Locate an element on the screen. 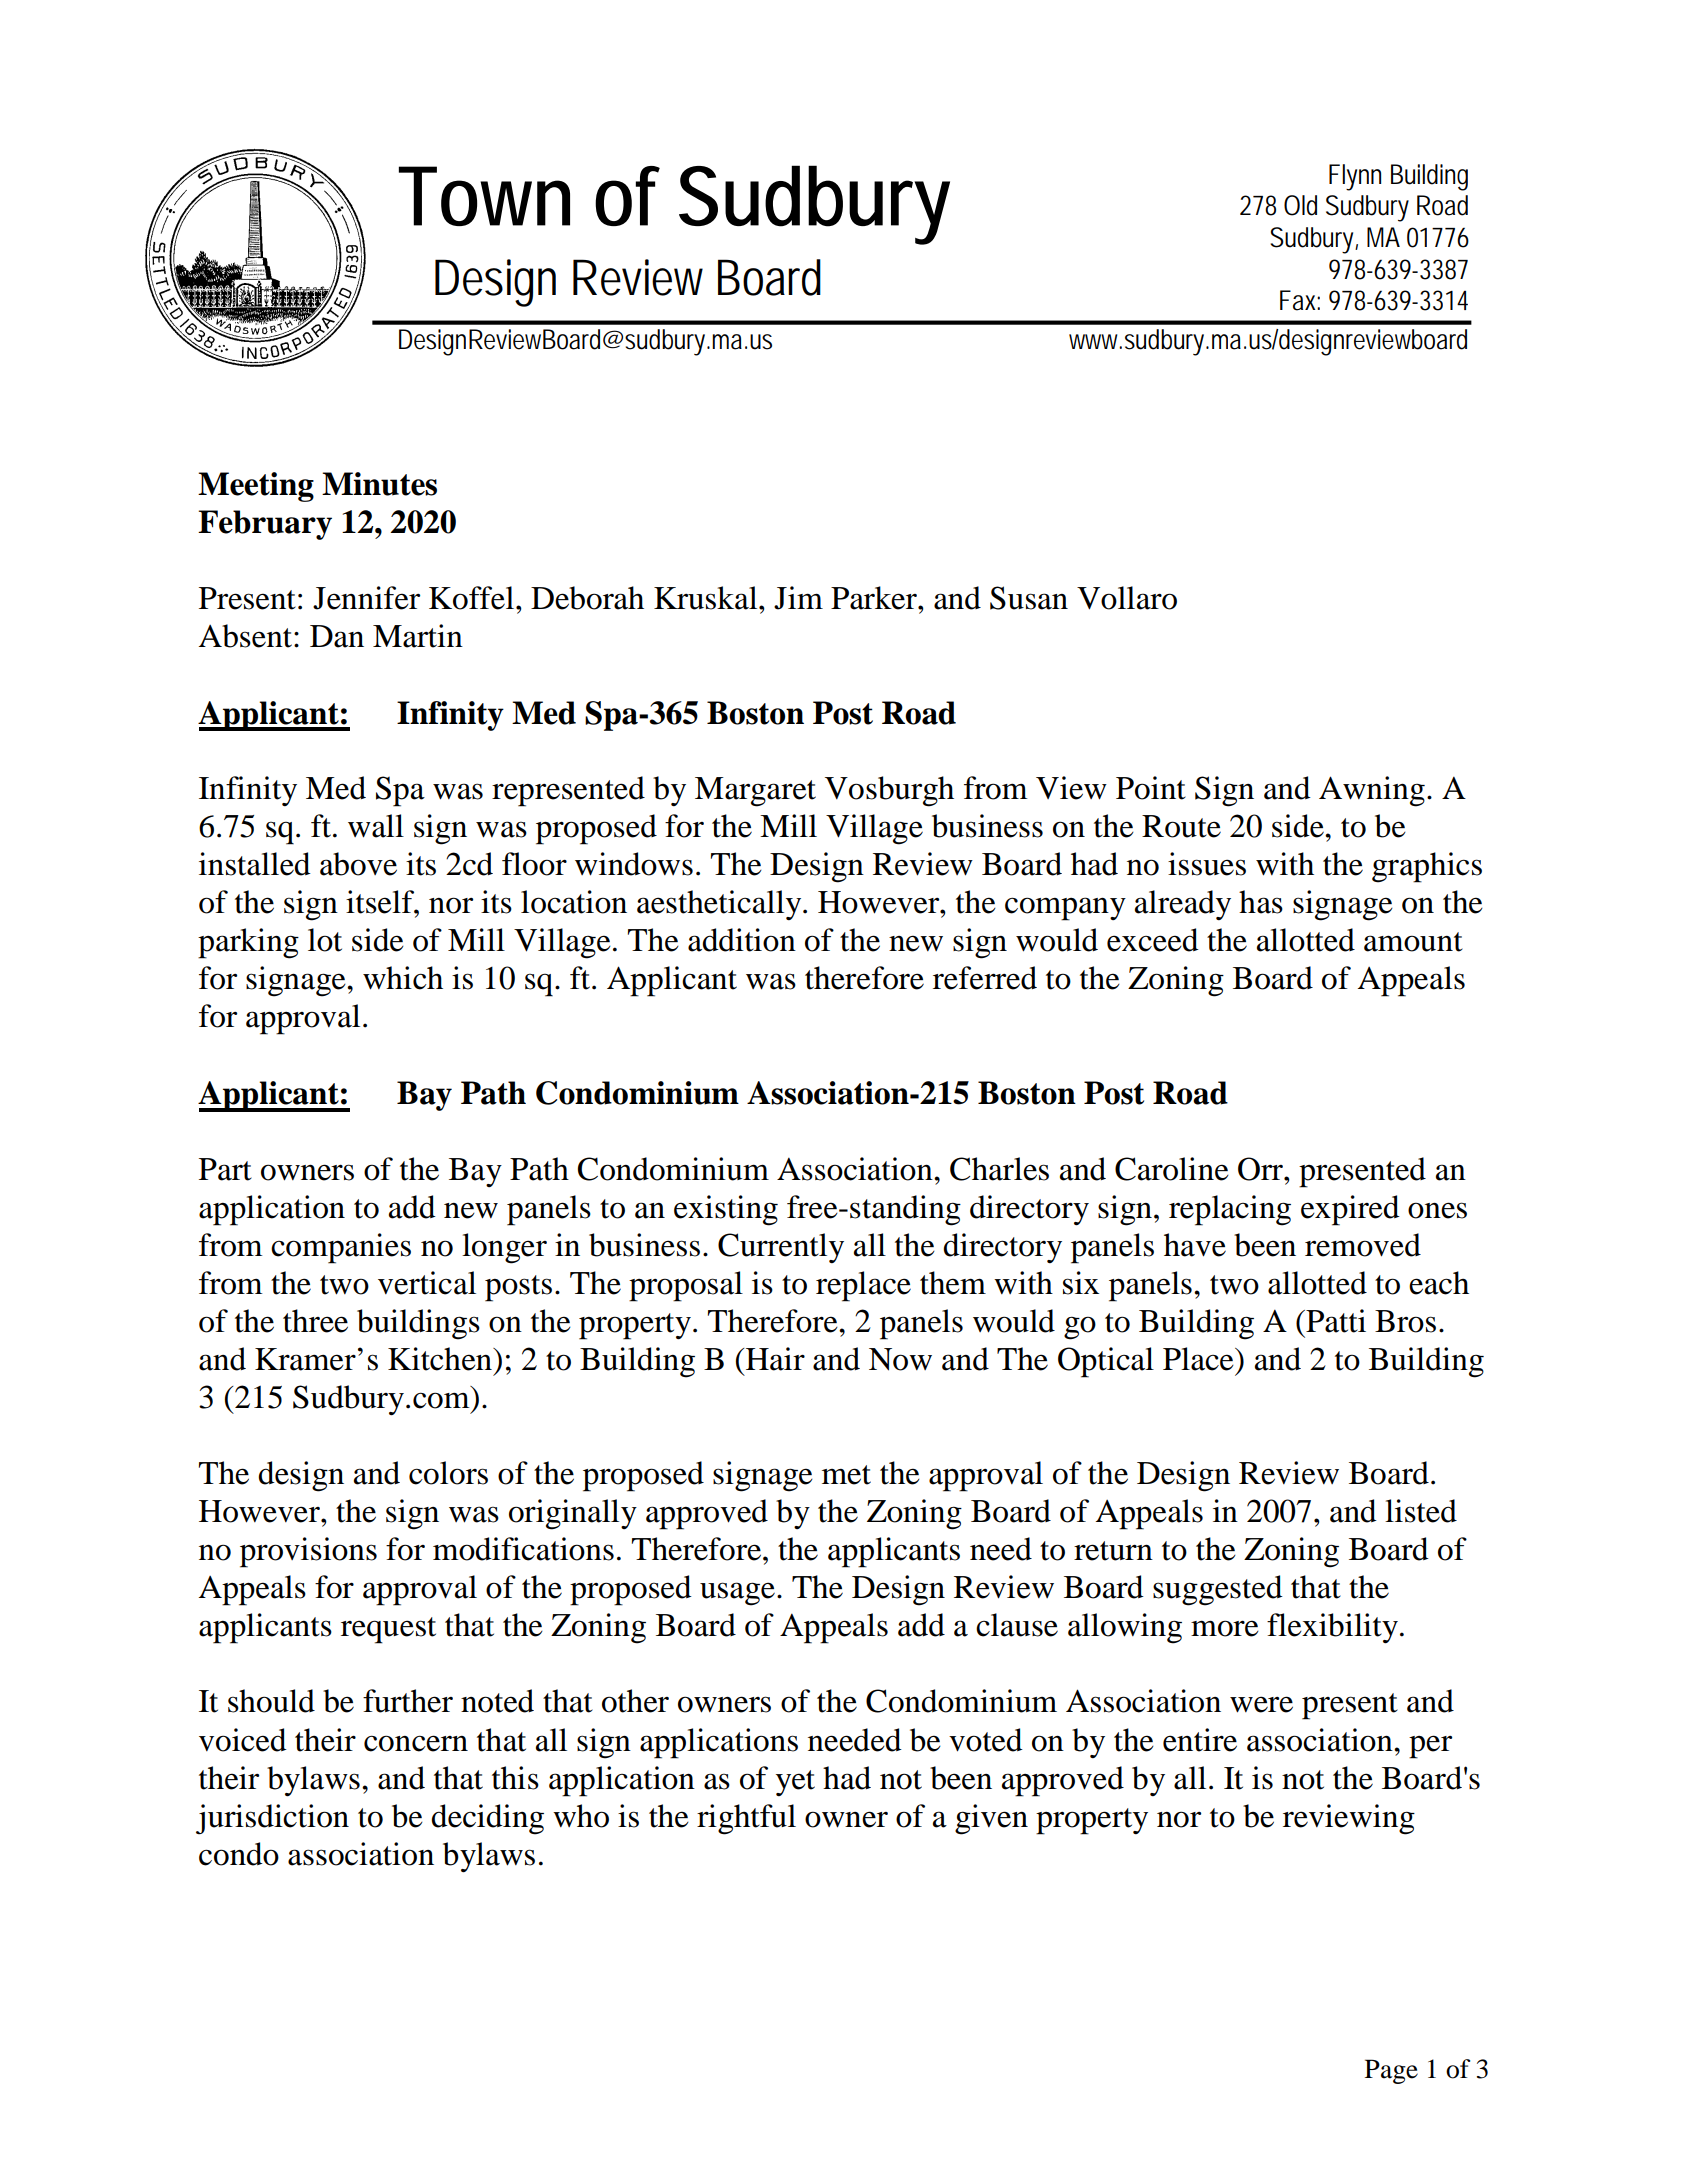 The image size is (1688, 2184). Orr is located at coordinates (1262, 1169).
